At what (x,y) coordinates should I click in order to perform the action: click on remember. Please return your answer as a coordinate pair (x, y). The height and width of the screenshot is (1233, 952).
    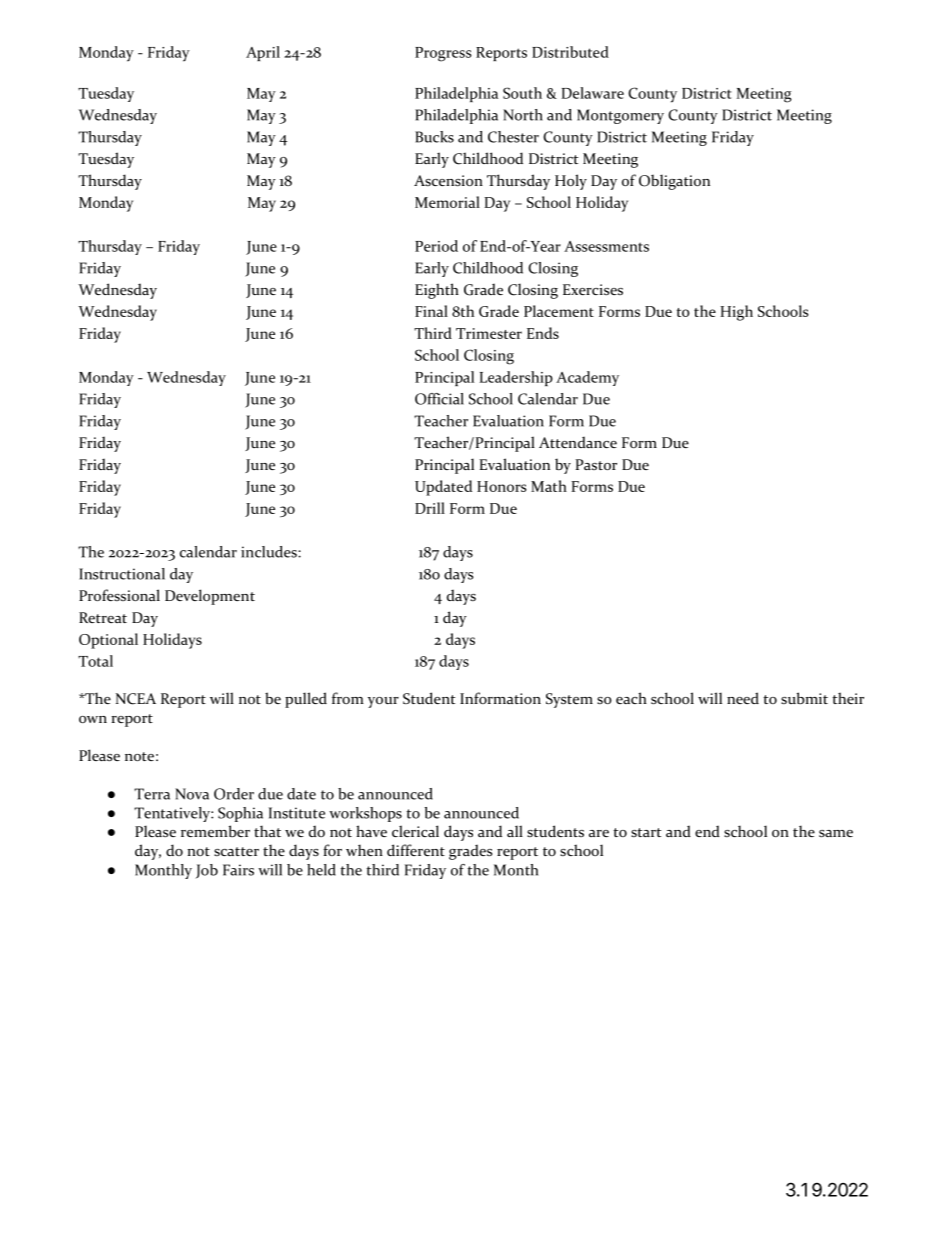
    Looking at the image, I should click on (215, 831).
